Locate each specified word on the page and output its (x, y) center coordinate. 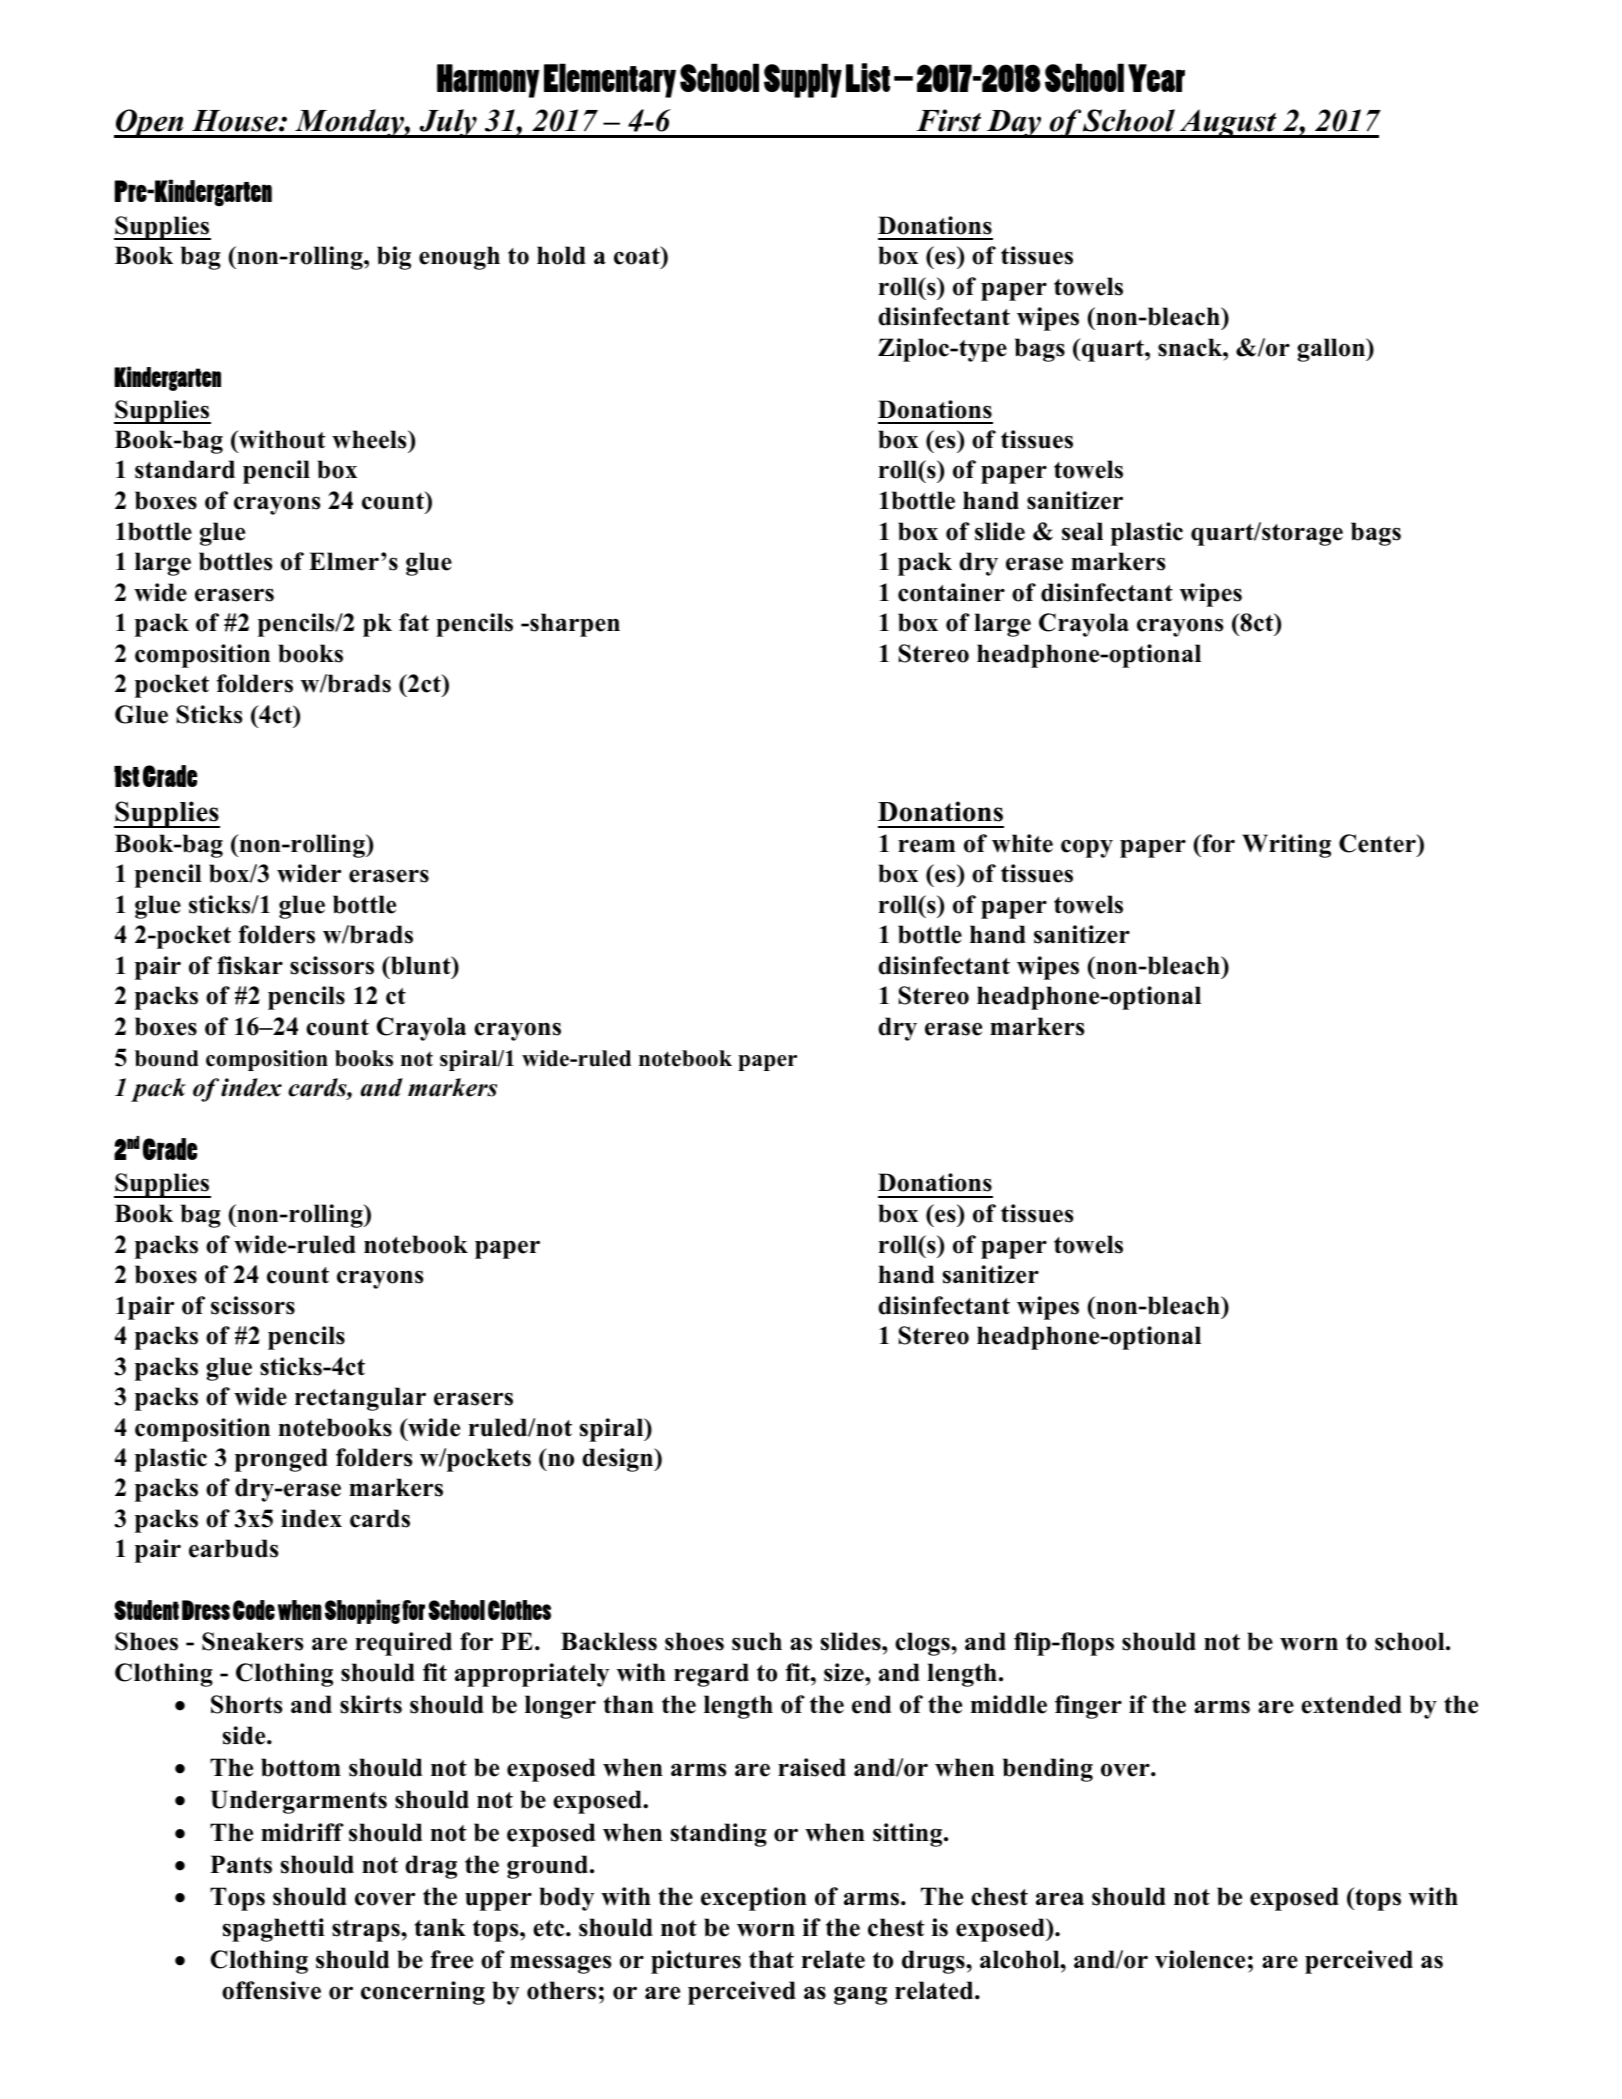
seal (1082, 531)
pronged (281, 1460)
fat (414, 622)
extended (1351, 1704)
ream (926, 846)
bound (167, 1058)
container (951, 592)
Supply (803, 80)
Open (150, 123)
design (619, 1460)
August (1228, 123)
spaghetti (274, 1930)
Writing (1286, 846)
